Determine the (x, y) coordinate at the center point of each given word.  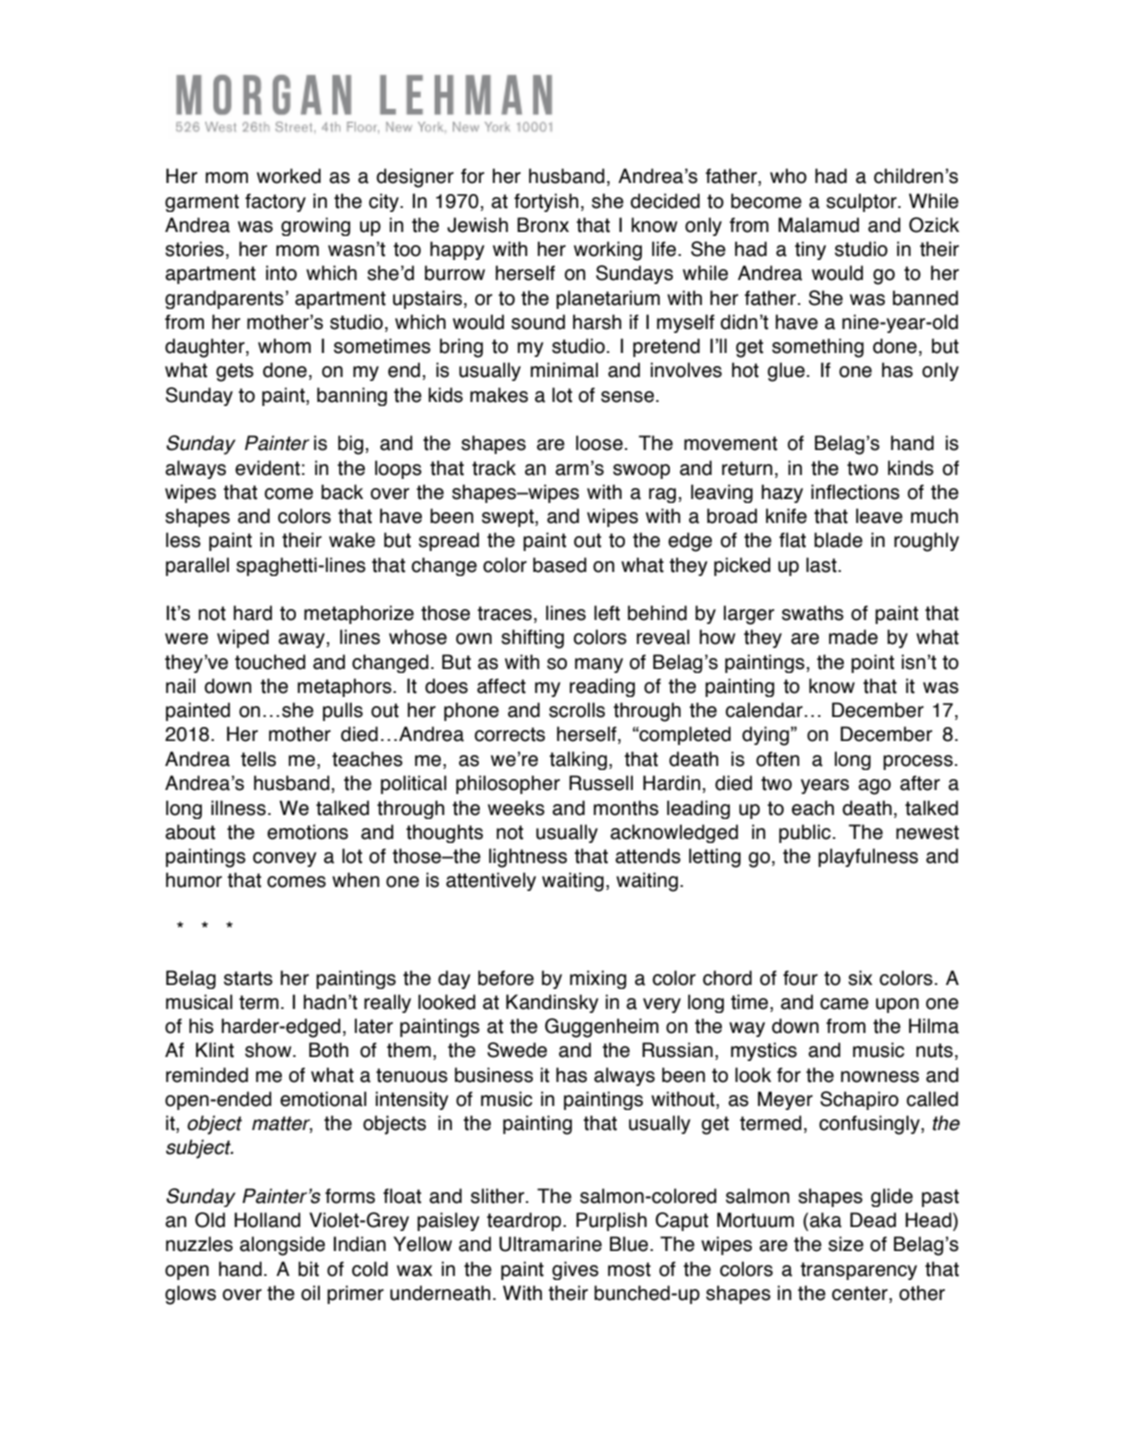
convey (284, 859)
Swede (517, 1050)
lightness (528, 858)
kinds (911, 468)
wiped (243, 638)
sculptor (862, 202)
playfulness (868, 857)
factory (275, 202)
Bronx (543, 225)
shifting (532, 639)
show (269, 1050)
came (844, 1004)
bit (308, 1269)
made (853, 637)
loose (599, 443)
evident (267, 468)
